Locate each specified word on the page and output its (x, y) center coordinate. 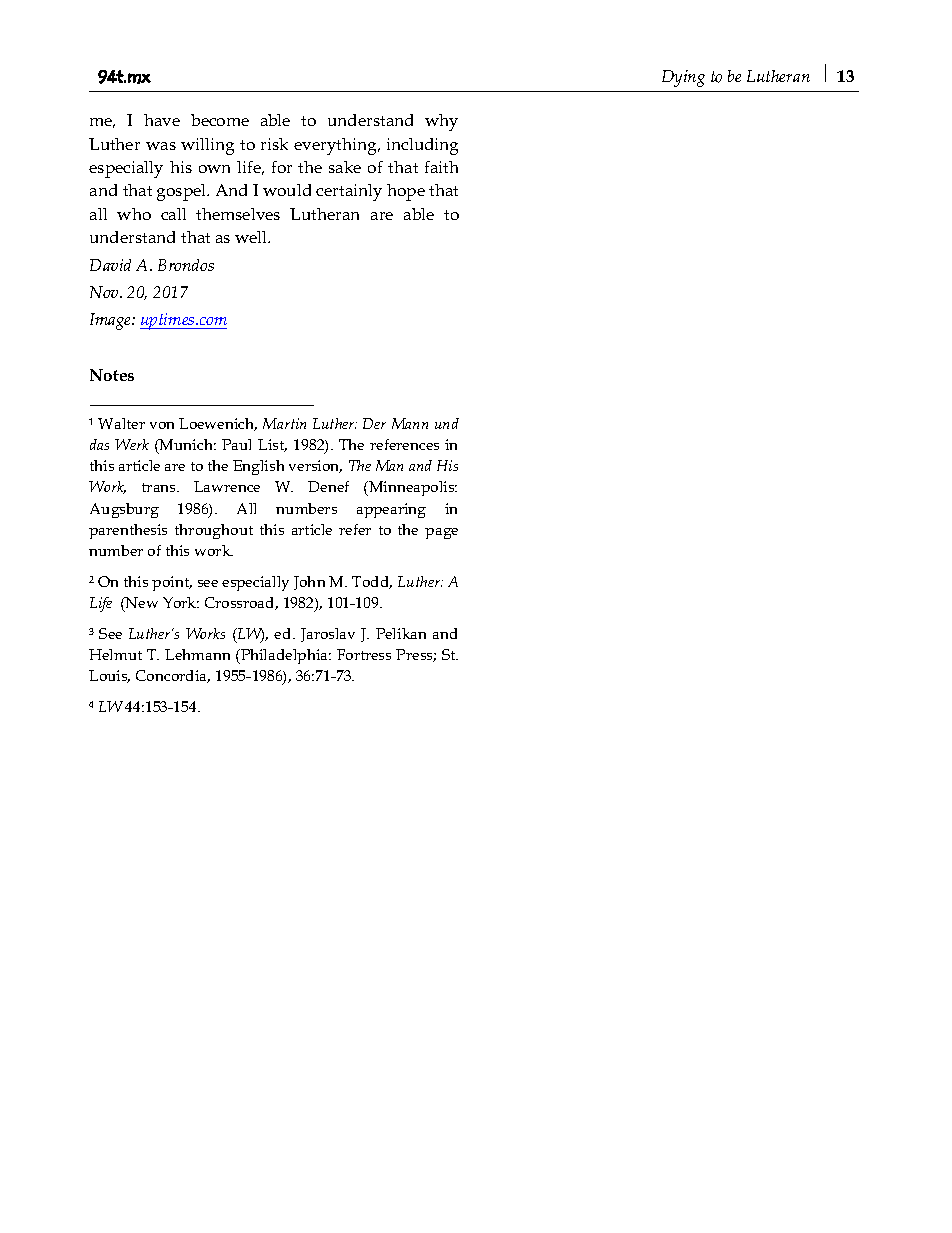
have (162, 120)
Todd (372, 582)
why (441, 122)
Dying (683, 78)
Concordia (173, 676)
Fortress (364, 654)
